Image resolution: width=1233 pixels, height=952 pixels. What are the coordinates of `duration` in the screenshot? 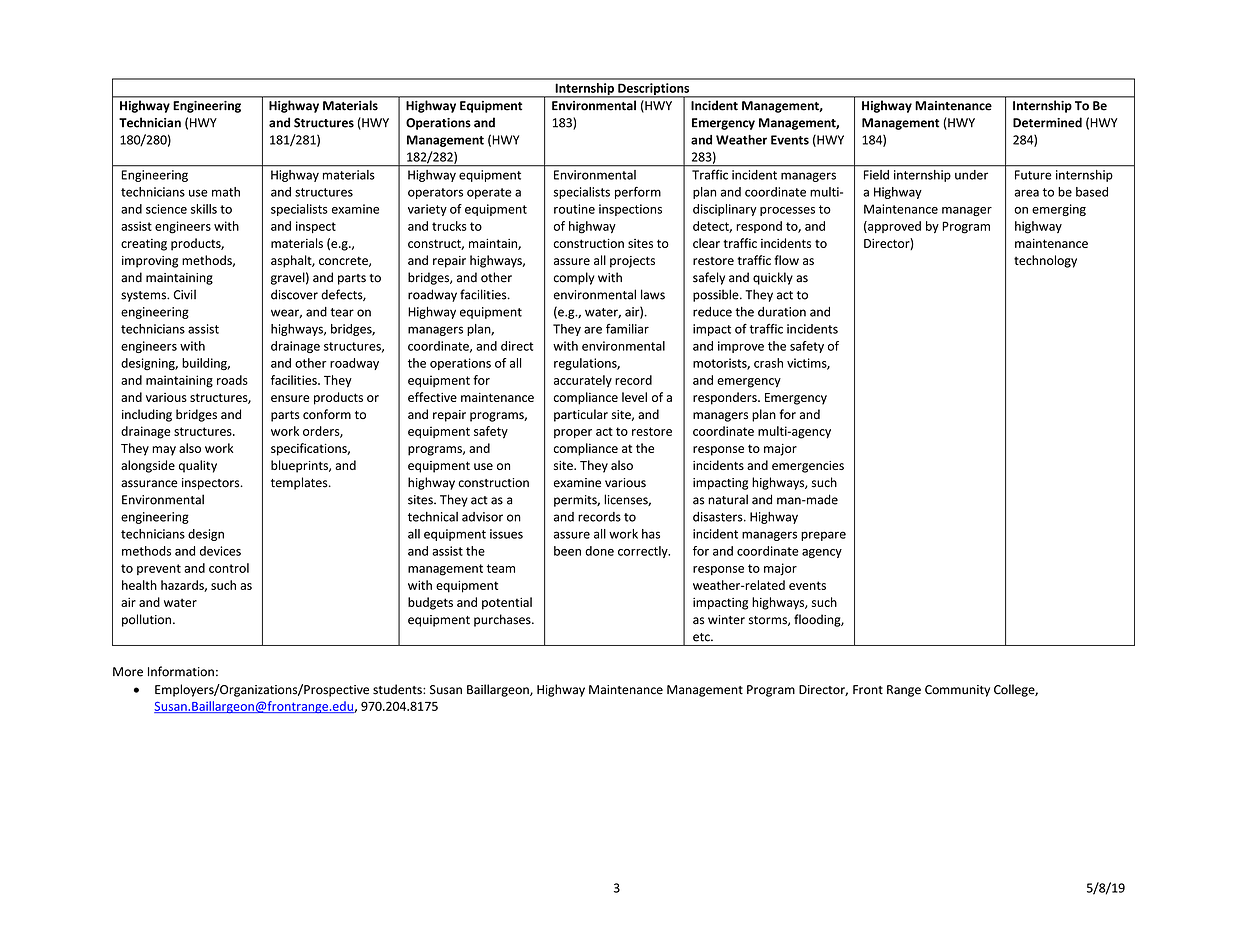 It's located at (782, 312).
